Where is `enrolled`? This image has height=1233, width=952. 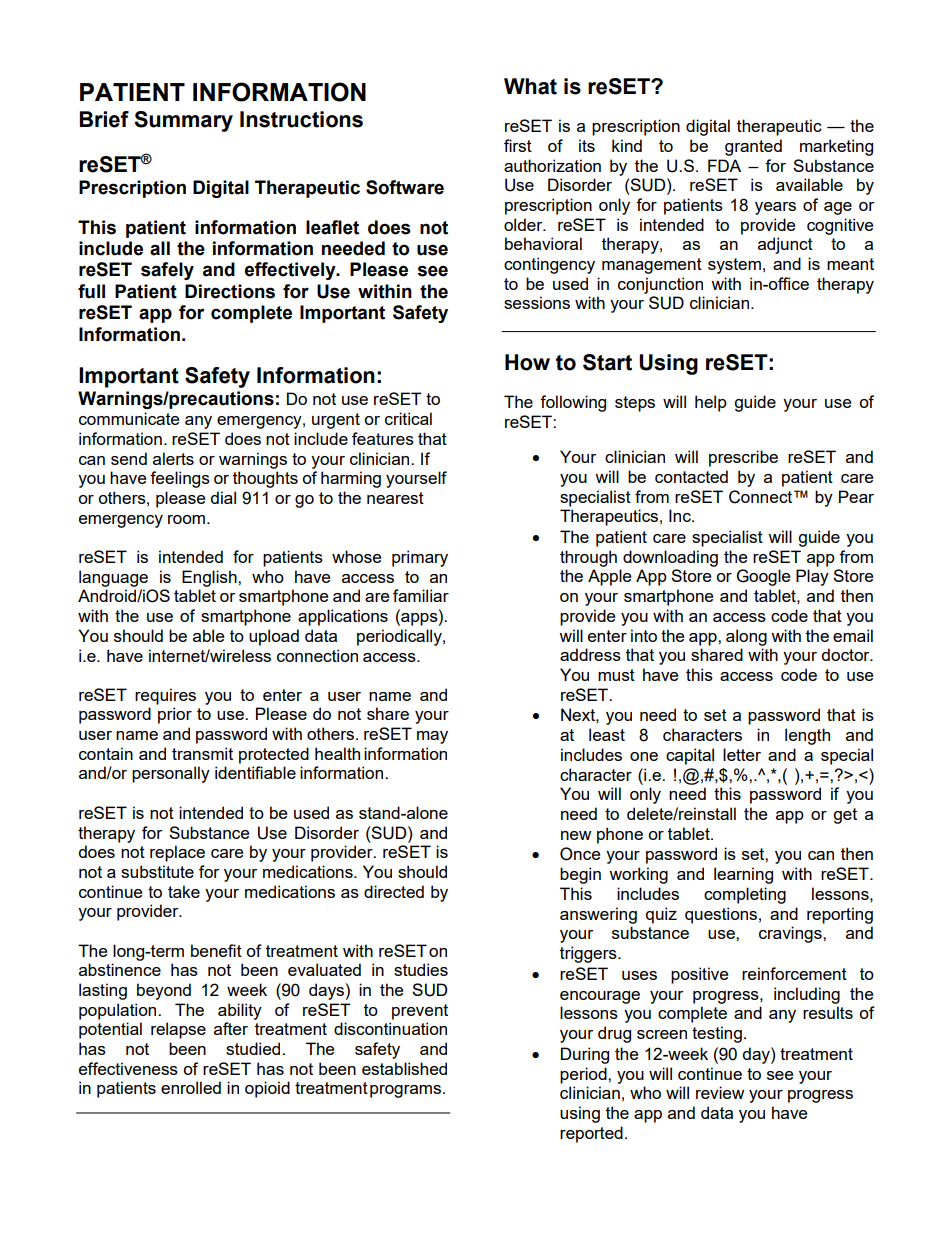 enrolled is located at coordinates (191, 1087).
